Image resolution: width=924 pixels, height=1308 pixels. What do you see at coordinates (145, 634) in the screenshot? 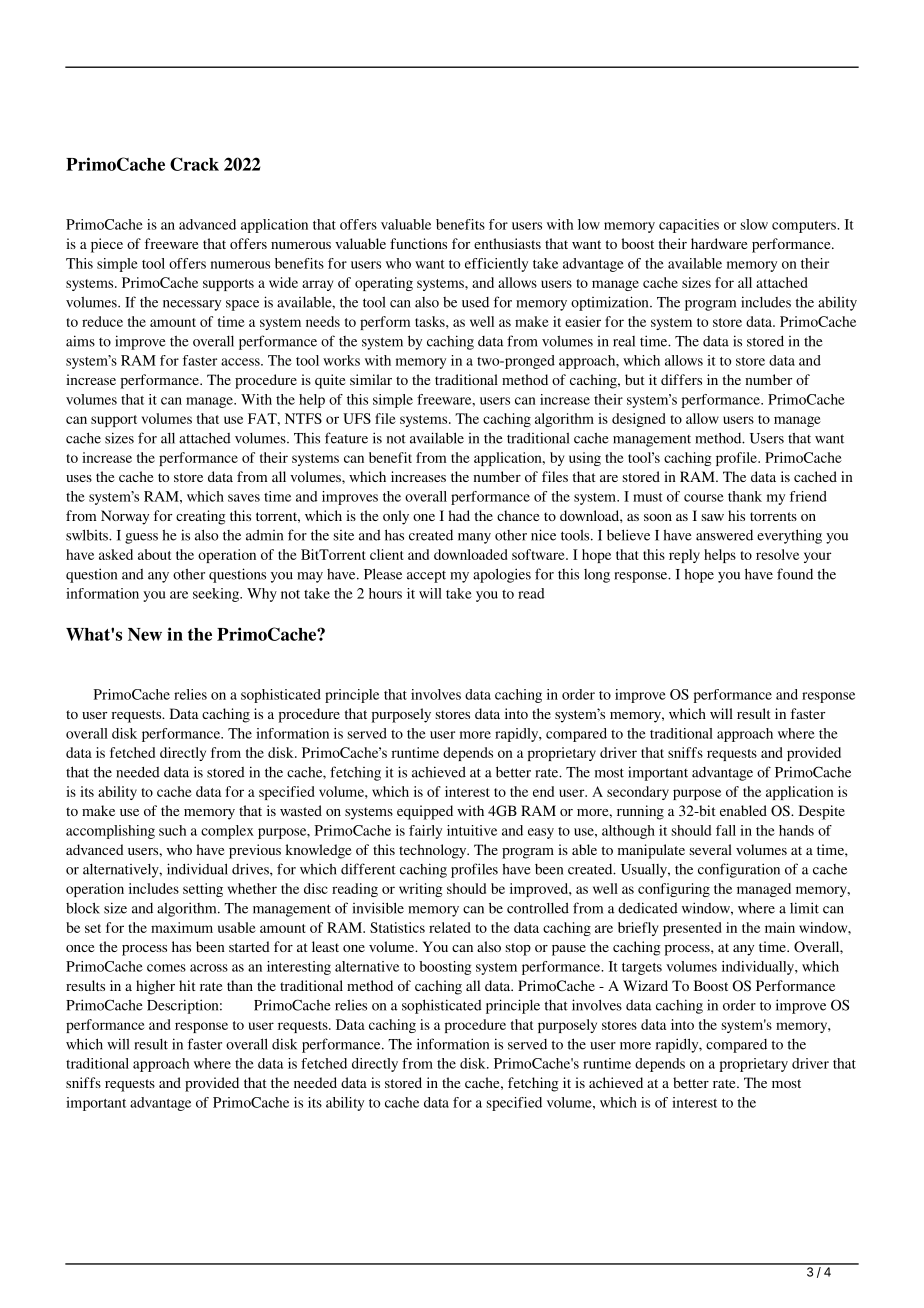
I see `New` at bounding box center [145, 634].
